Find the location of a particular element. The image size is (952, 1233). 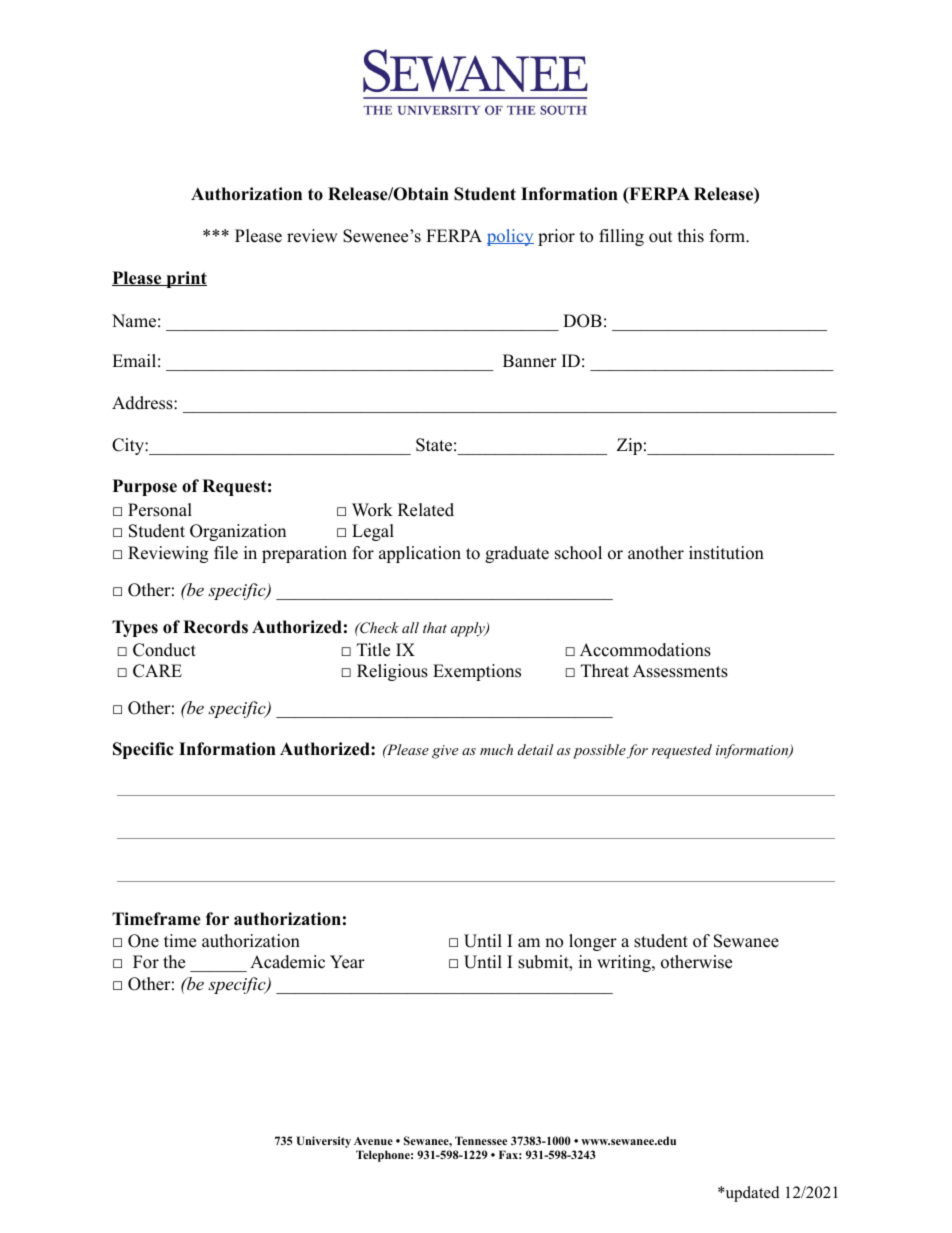

Tennessee is located at coordinates (481, 1140).
